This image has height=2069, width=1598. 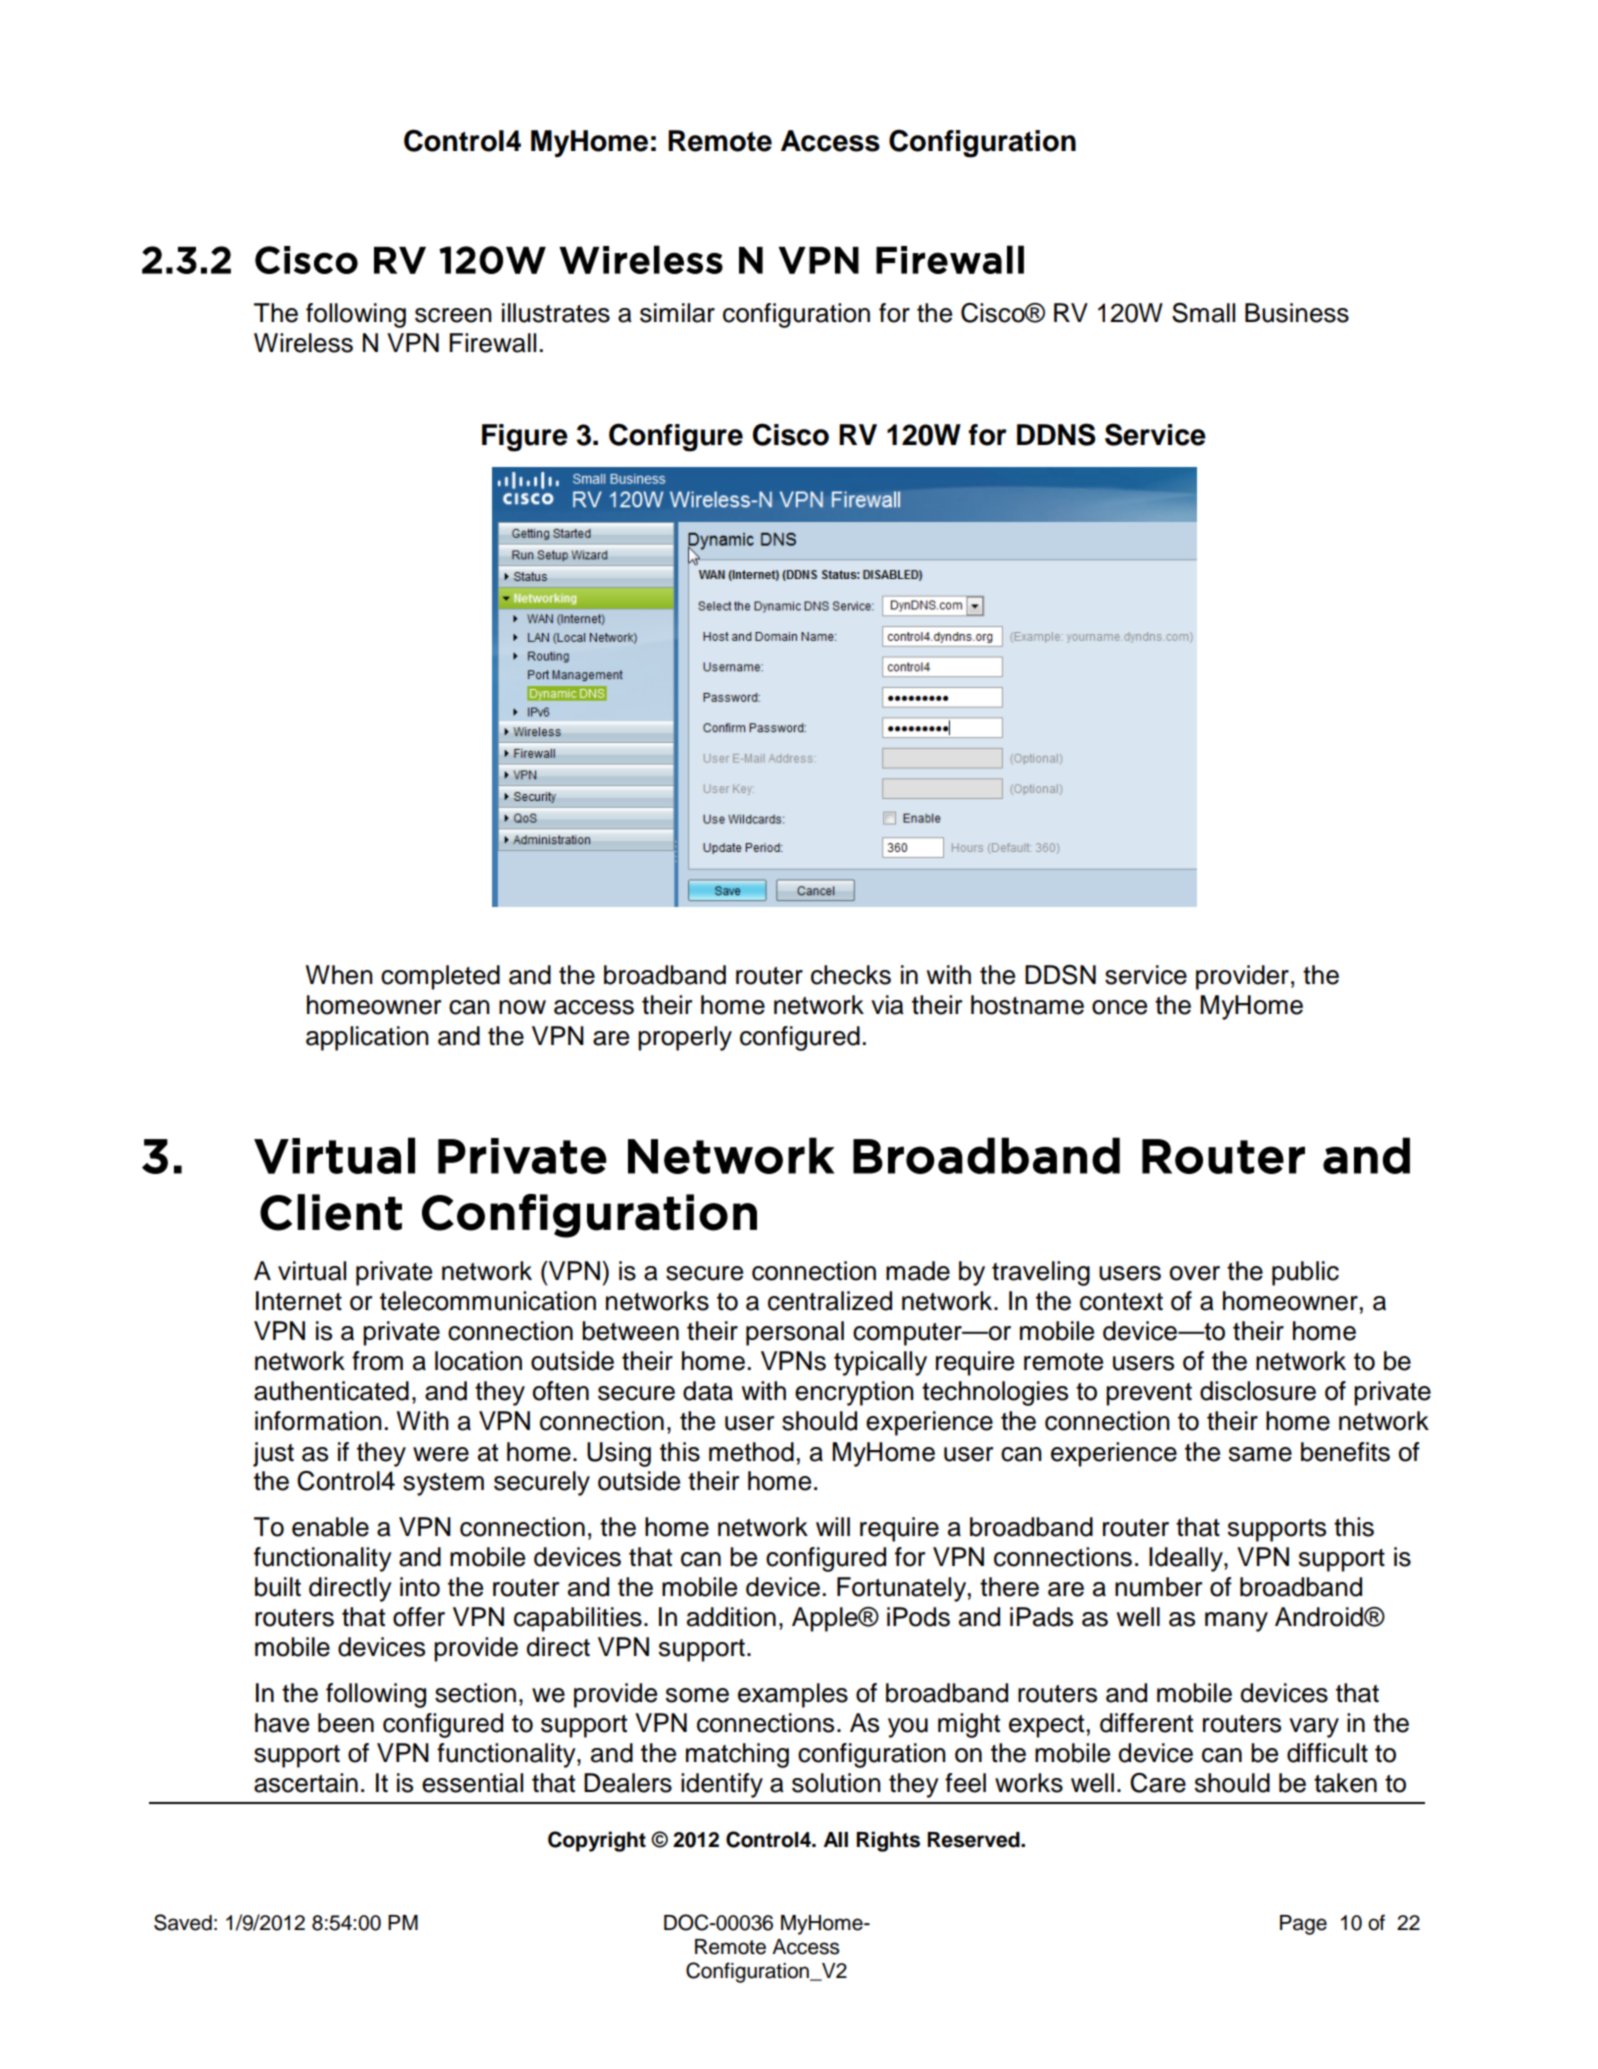 I want to click on once, so click(x=1119, y=1007).
